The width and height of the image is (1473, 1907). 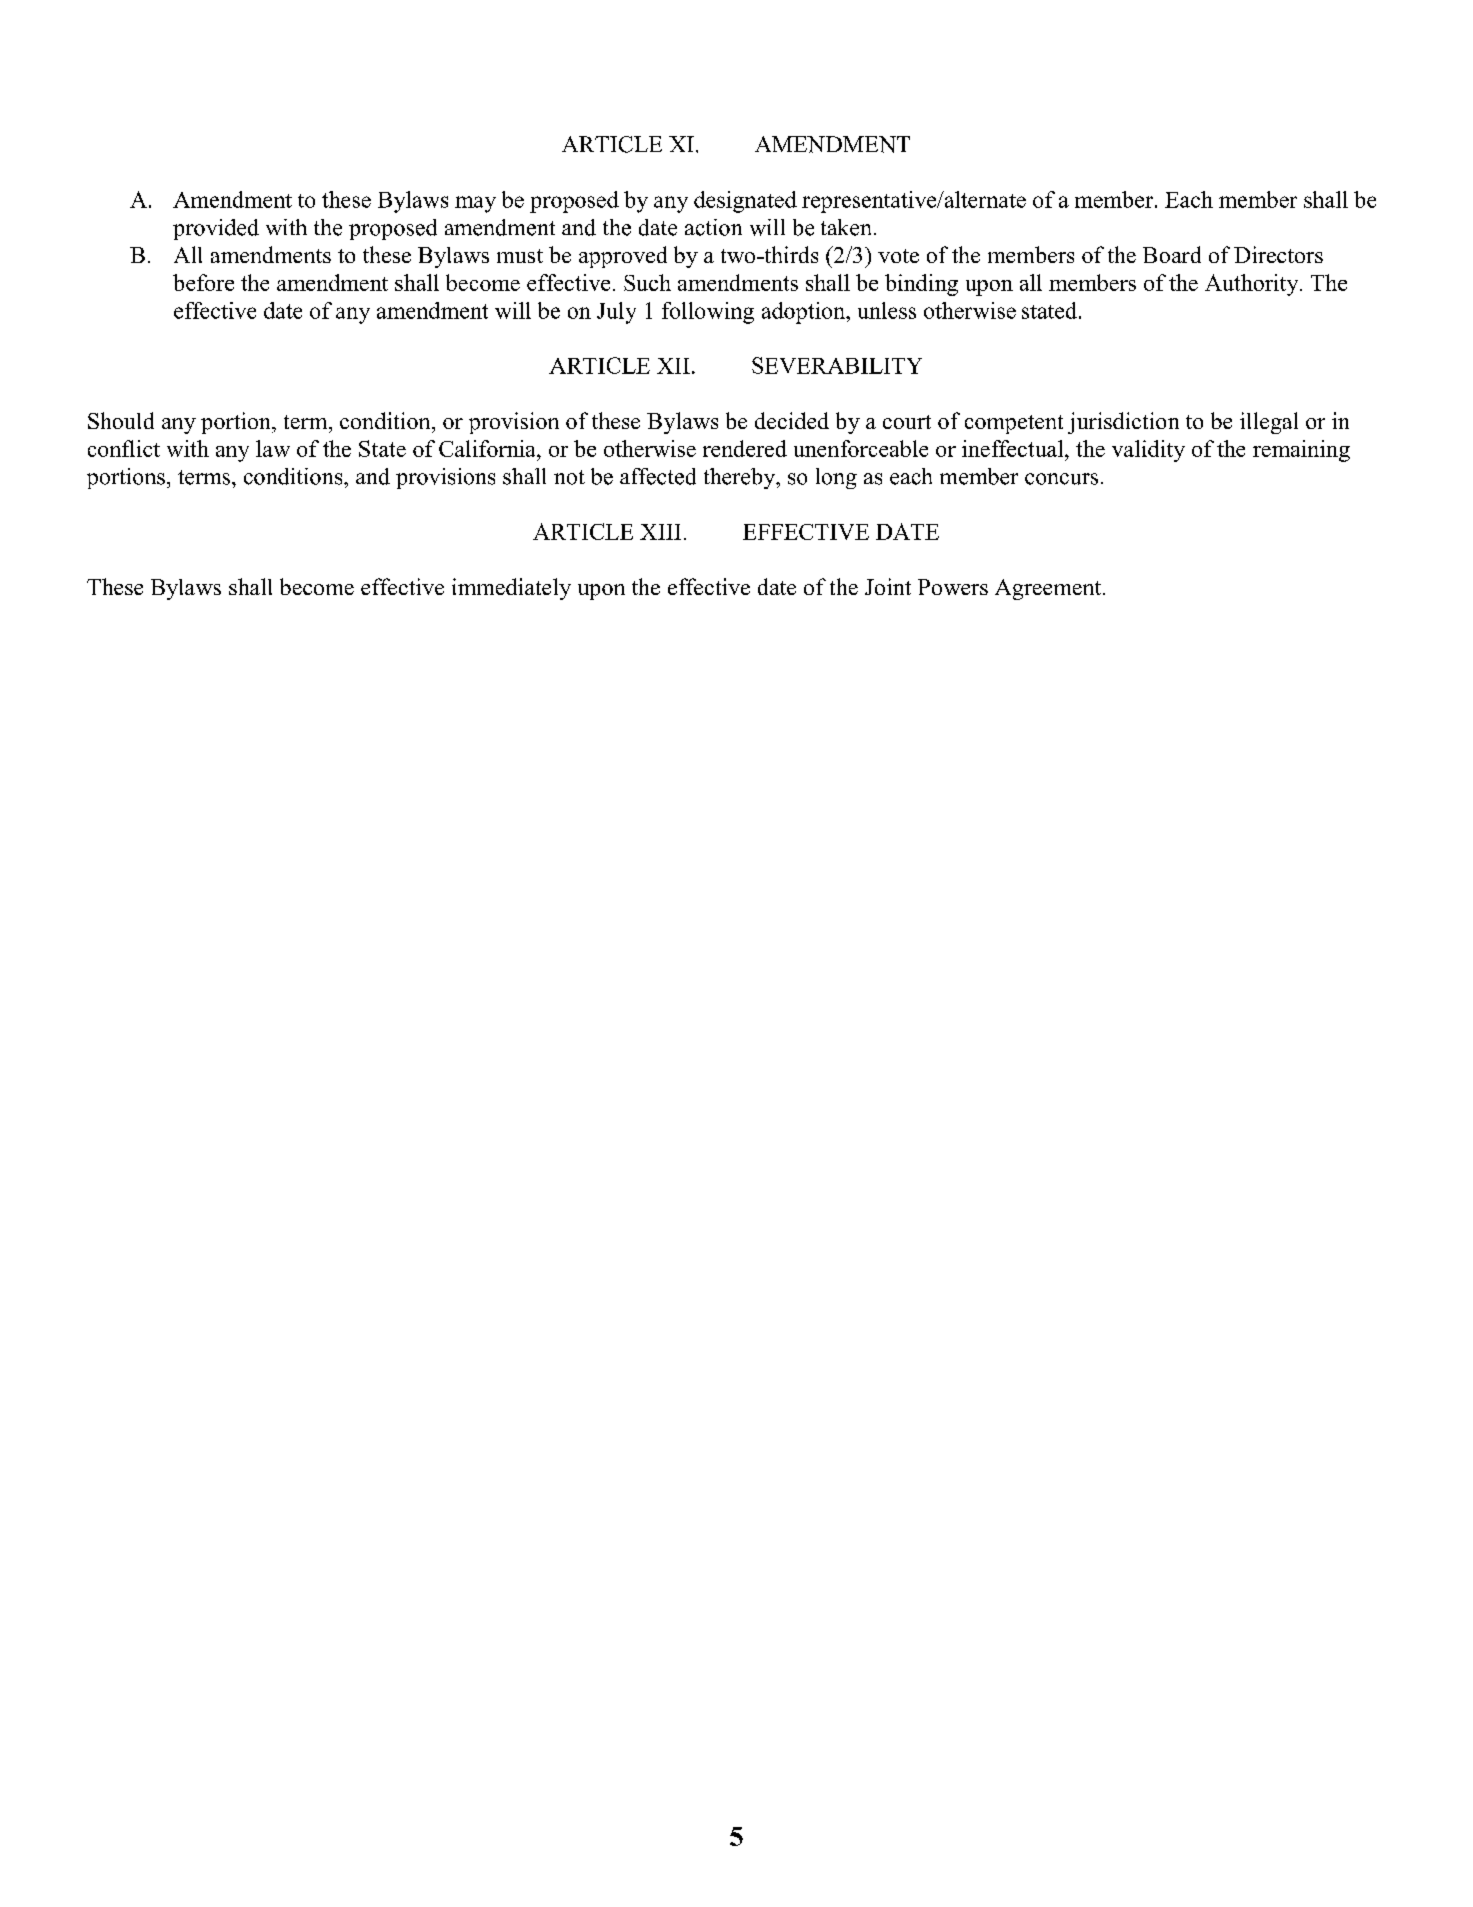 What do you see at coordinates (1049, 589) in the image?
I see `Agreement` at bounding box center [1049, 589].
